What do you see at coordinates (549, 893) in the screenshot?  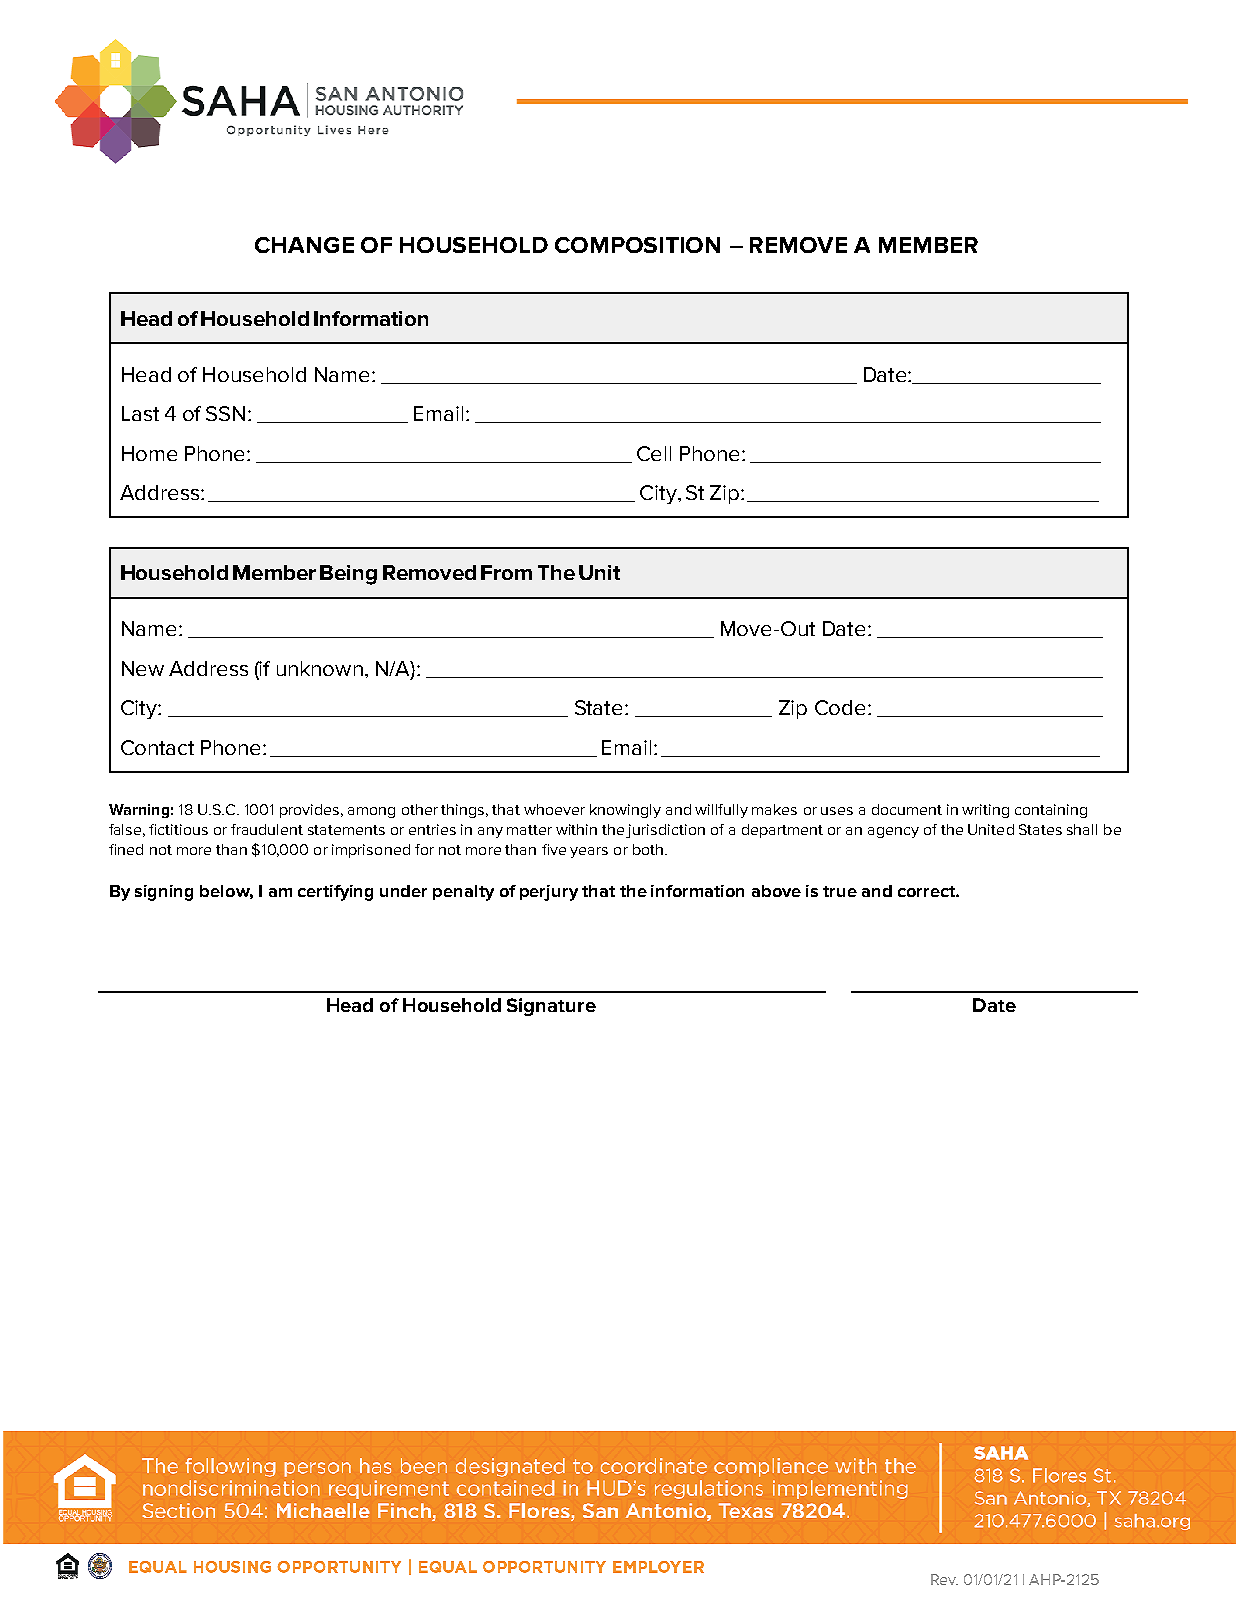 I see `perjury` at bounding box center [549, 893].
